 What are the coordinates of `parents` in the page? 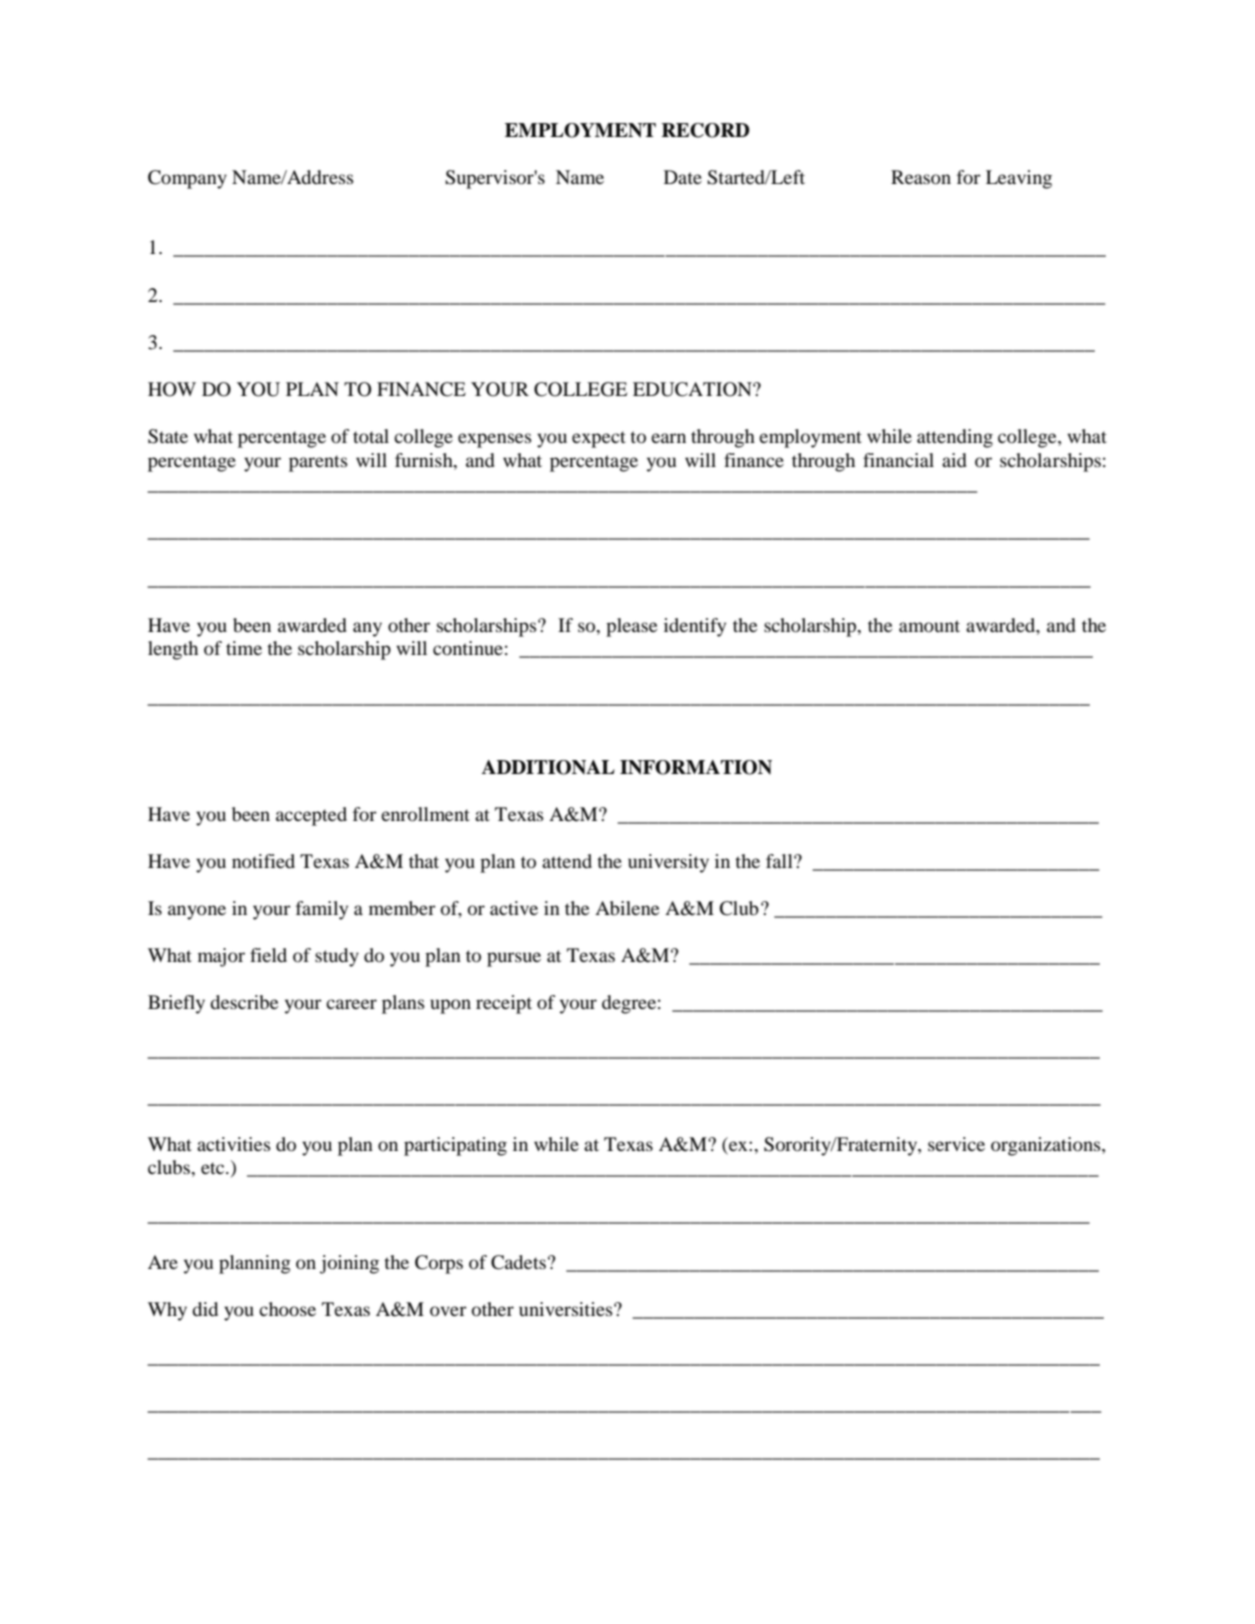 It's located at (318, 463).
